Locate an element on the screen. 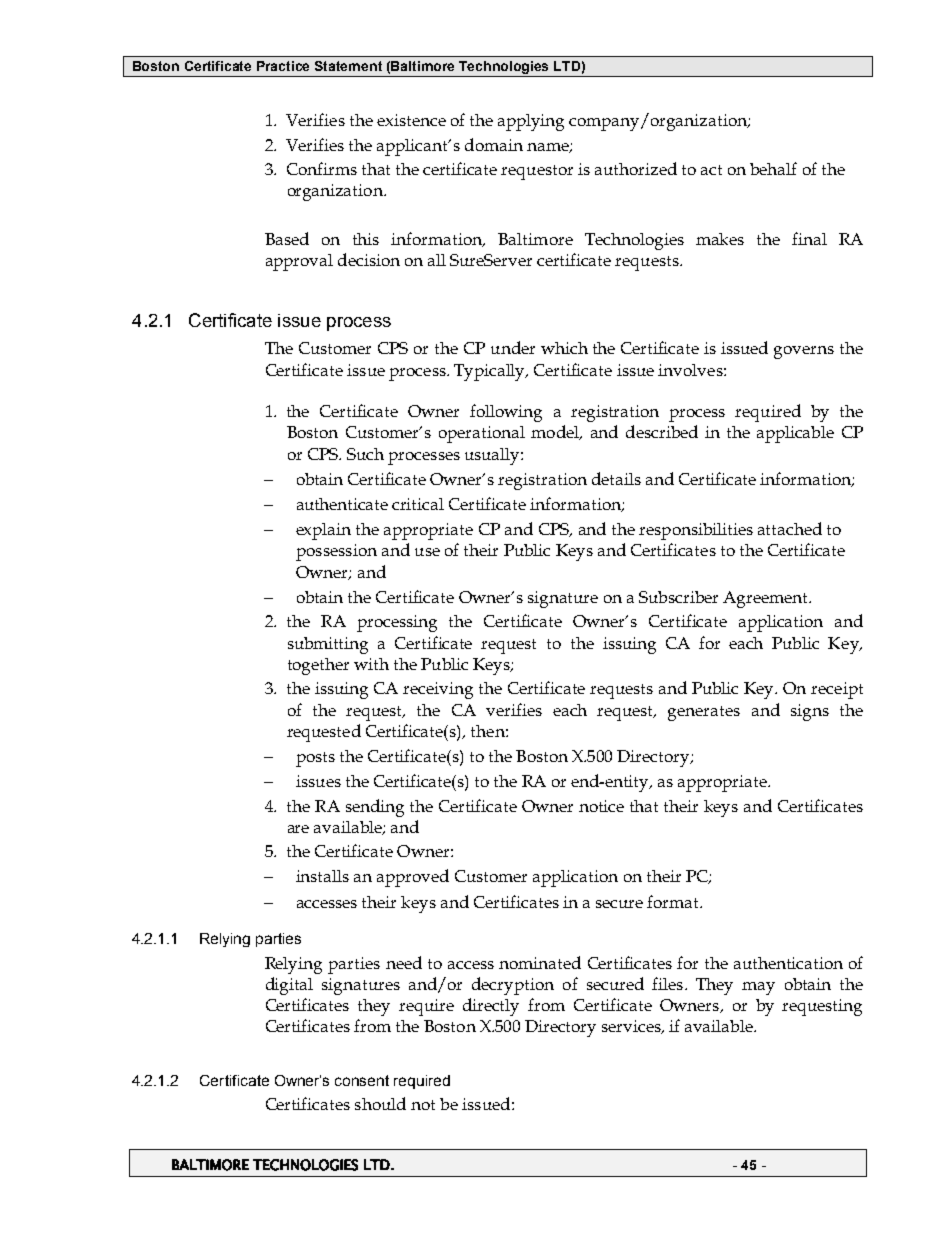  Subscriber is located at coordinates (678, 597).
